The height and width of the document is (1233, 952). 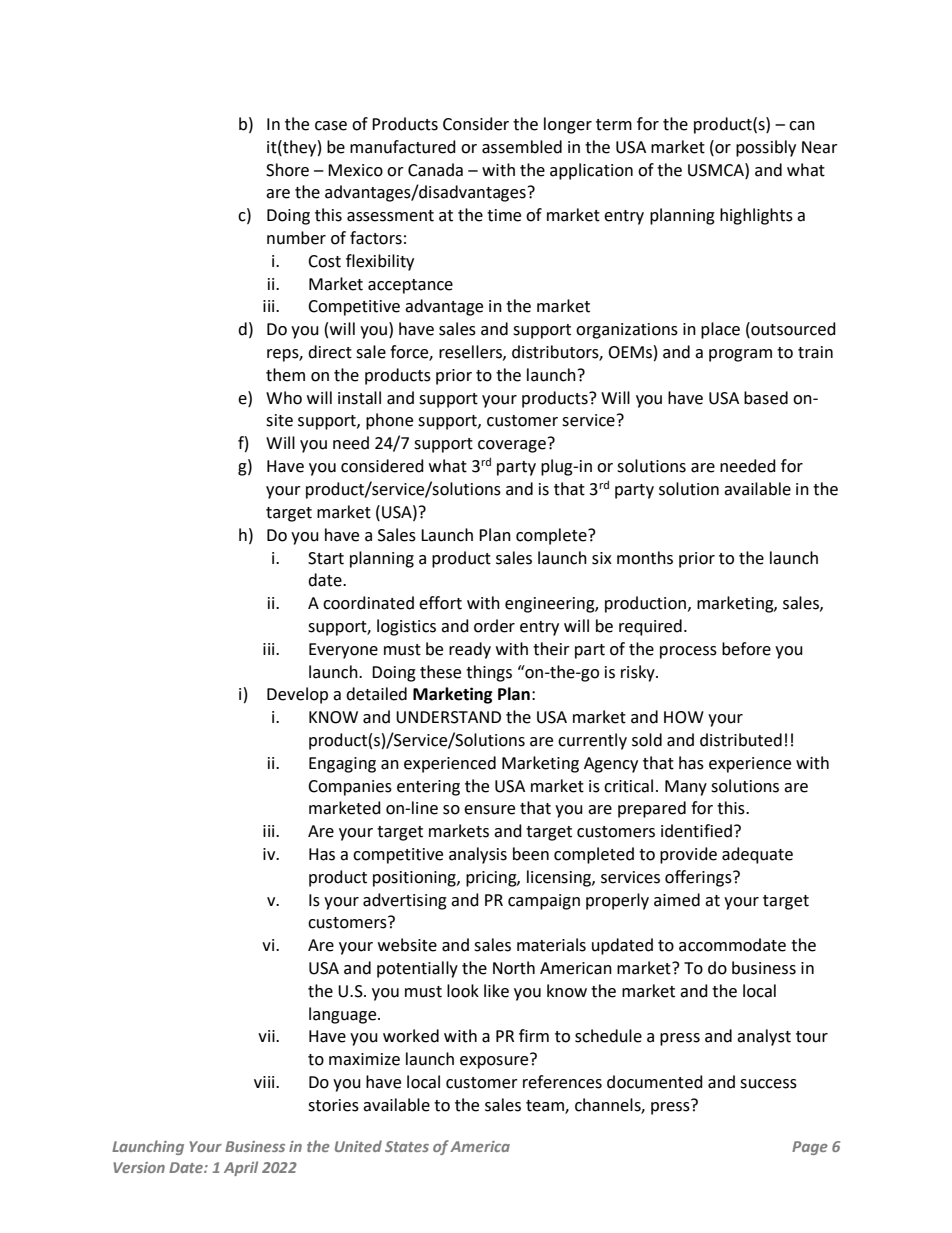 I want to click on States, so click(x=407, y=1146).
